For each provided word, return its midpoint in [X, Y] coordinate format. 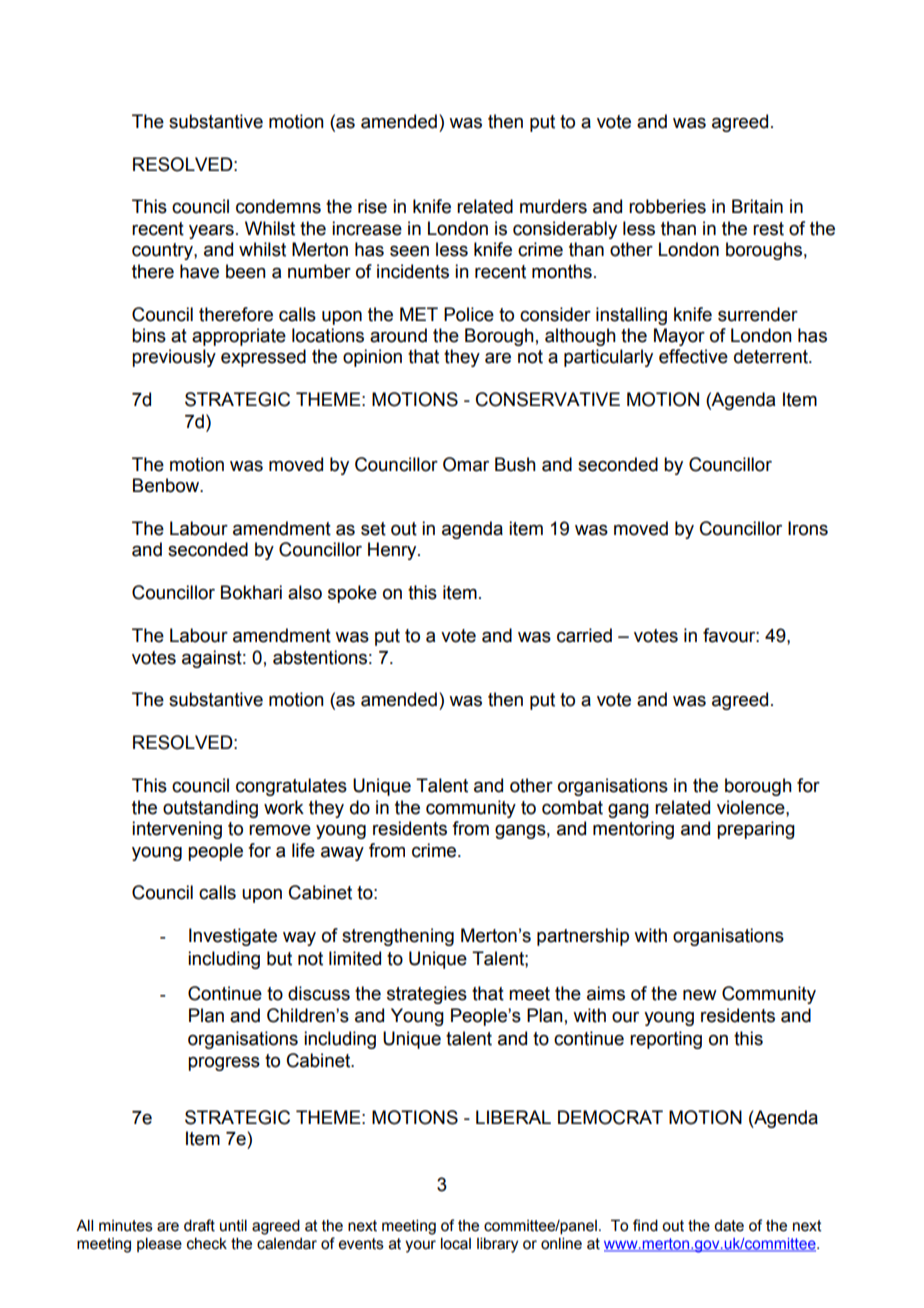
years [211, 231]
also [305, 592]
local [456, 1244]
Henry [393, 551]
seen [409, 251]
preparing [756, 830]
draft [199, 1225]
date [729, 1226]
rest [768, 229]
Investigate [233, 937]
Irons [808, 528]
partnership [583, 937]
